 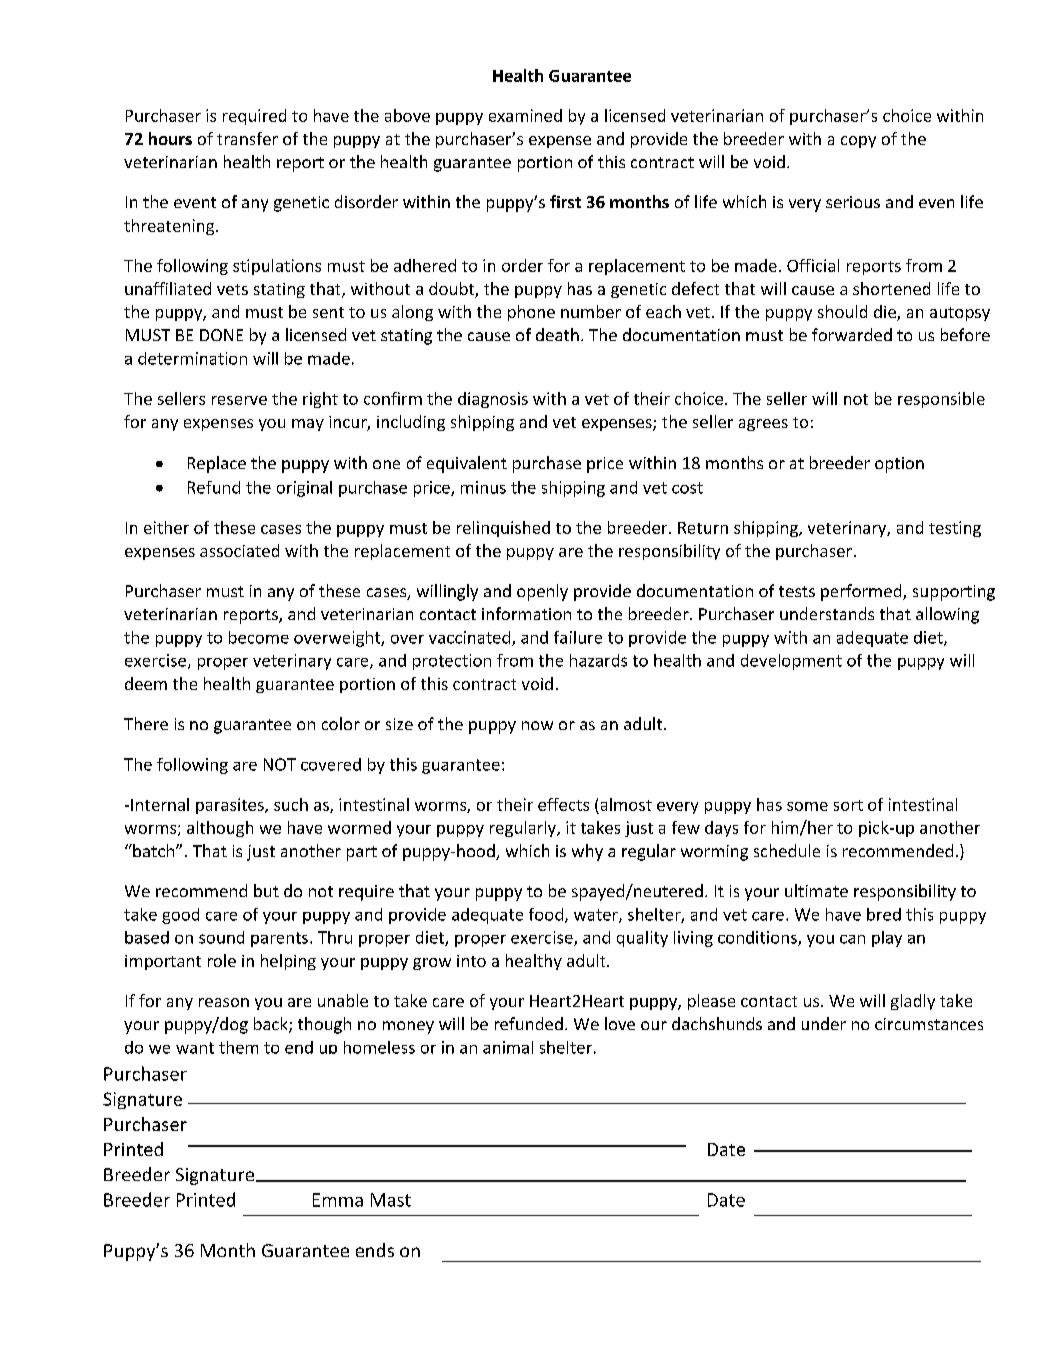 What do you see at coordinates (858, 142) in the document?
I see `copy` at bounding box center [858, 142].
